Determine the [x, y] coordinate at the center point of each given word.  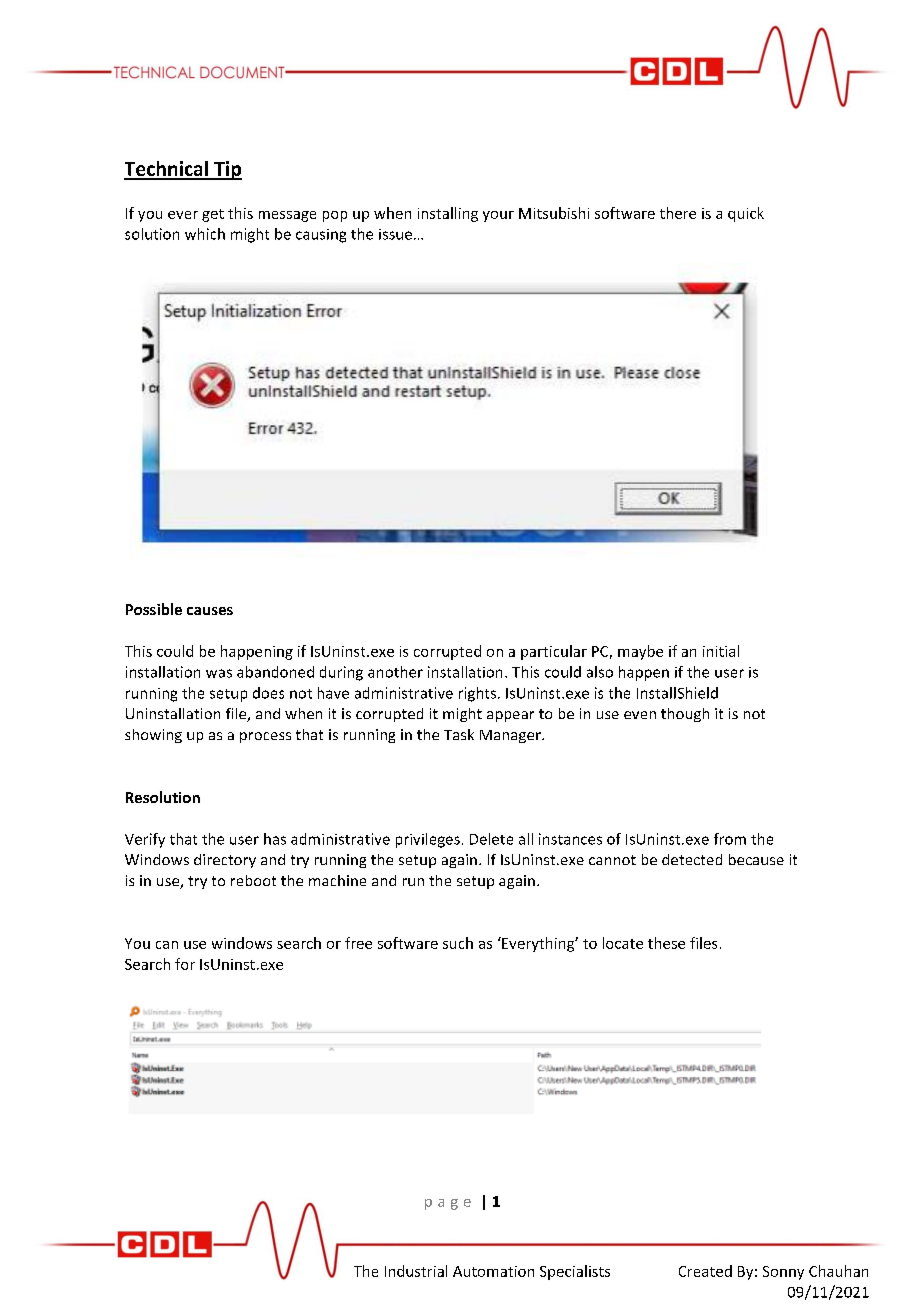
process [265, 737]
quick [746, 214]
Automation [493, 1271]
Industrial [416, 1271]
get [213, 215]
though [685, 715]
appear [510, 716]
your [498, 216]
